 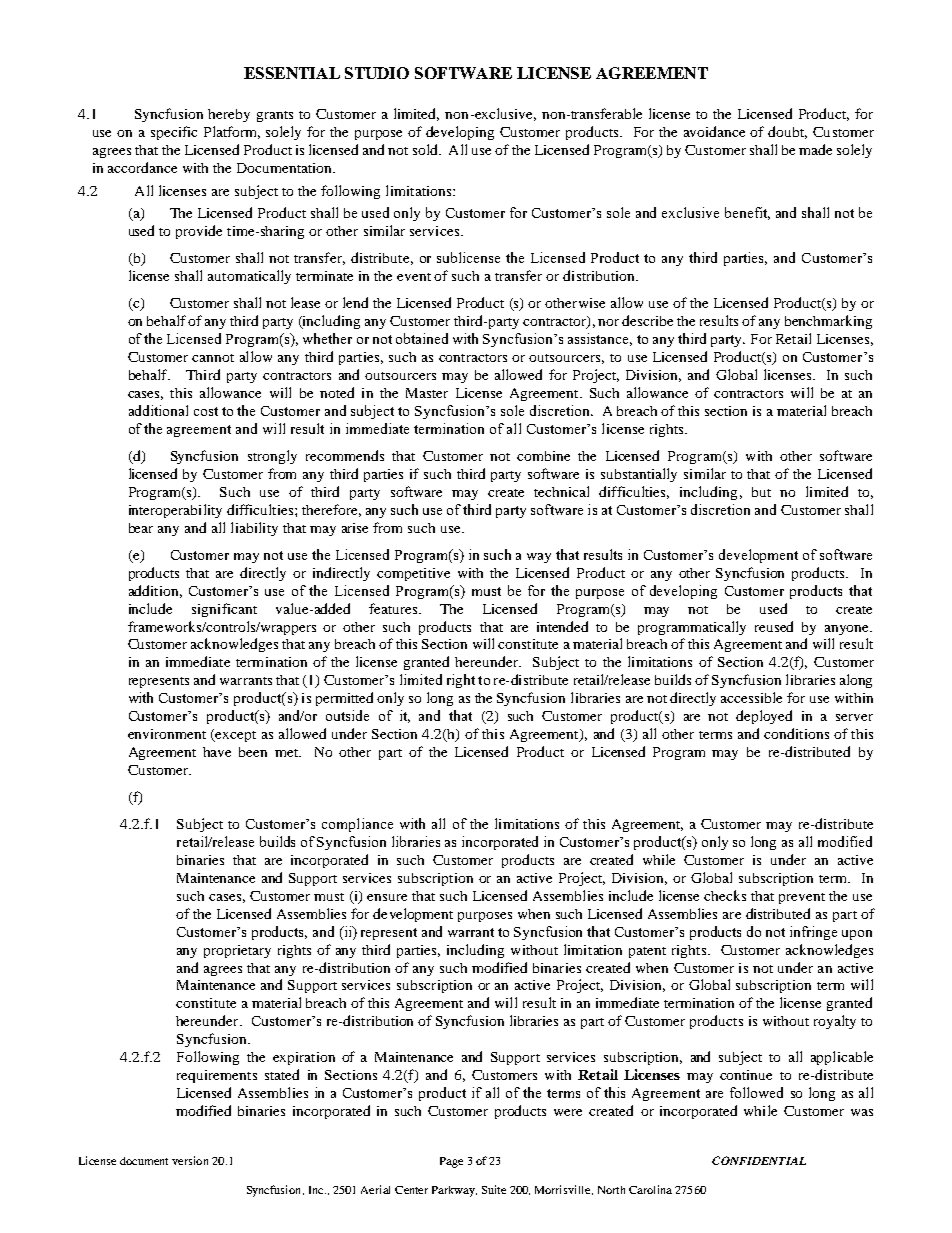 I want to click on significant, so click(x=224, y=610).
